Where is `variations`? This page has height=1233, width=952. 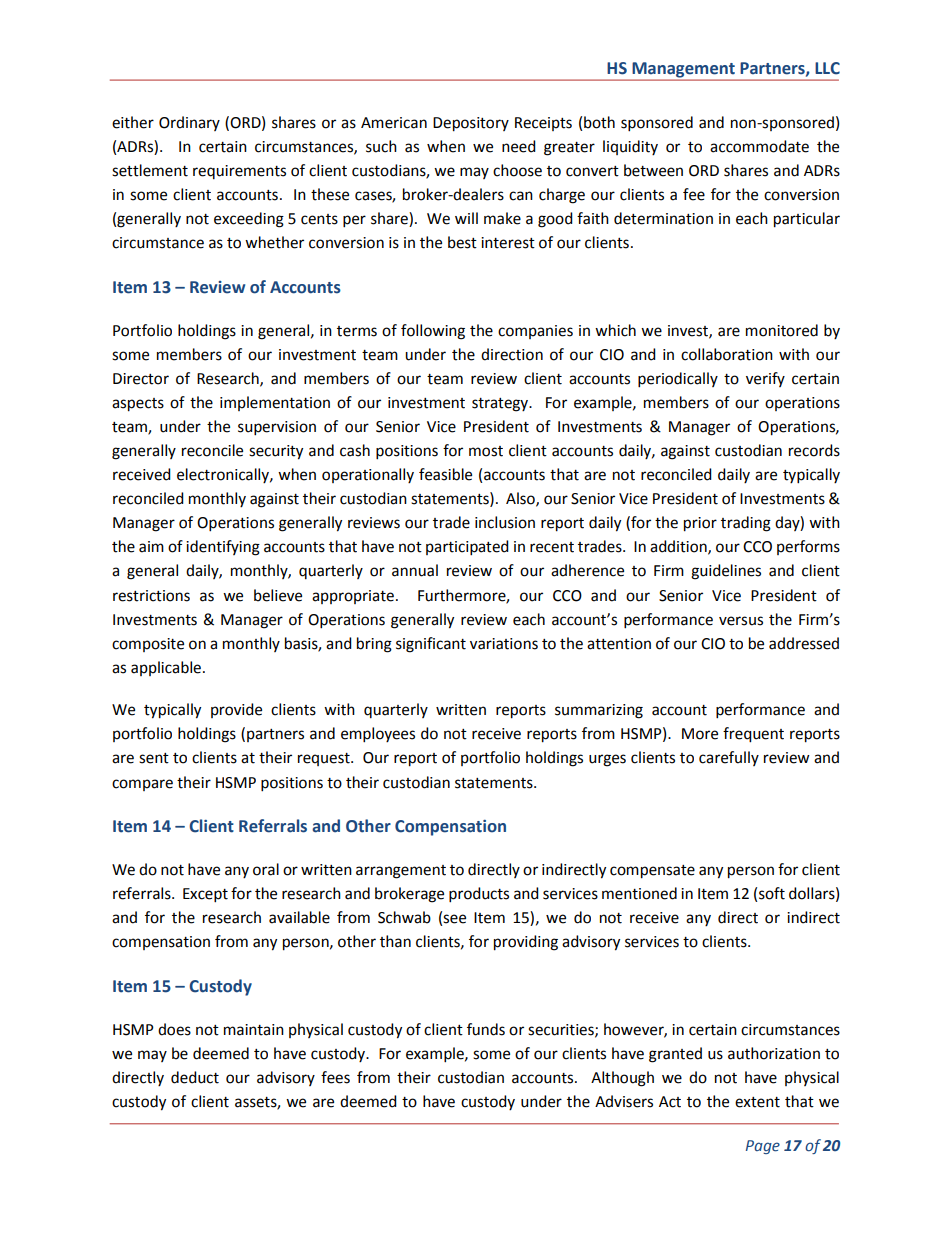
variations is located at coordinates (504, 644).
